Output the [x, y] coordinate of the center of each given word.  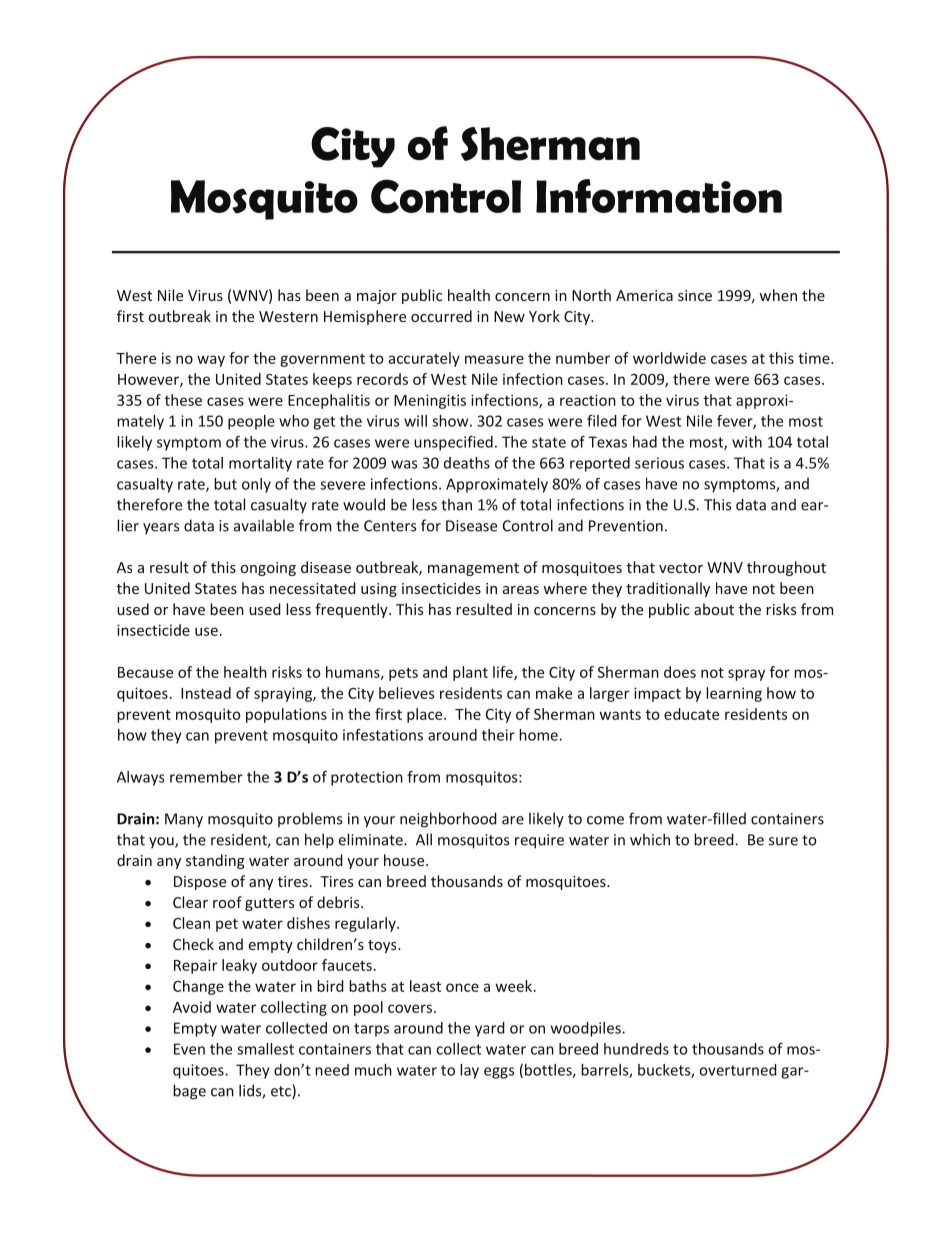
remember [206, 777]
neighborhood [448, 820]
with [747, 442]
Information [659, 196]
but [225, 484]
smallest [265, 1049]
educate [691, 714]
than [456, 504]
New [509, 316]
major [377, 297]
